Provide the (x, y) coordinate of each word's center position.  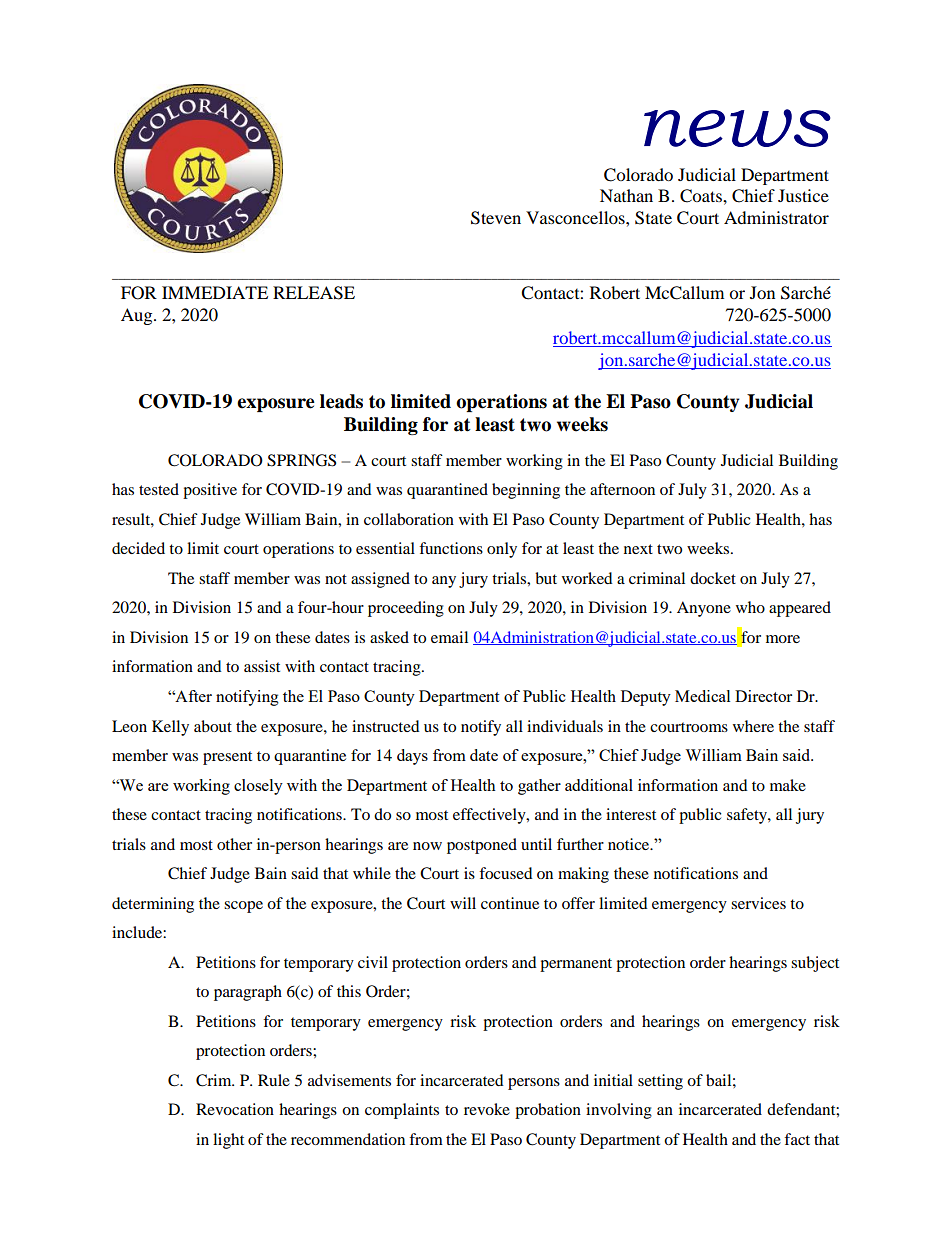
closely (258, 787)
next (638, 549)
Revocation (235, 1109)
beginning (526, 491)
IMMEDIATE (215, 292)
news (737, 128)
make (788, 785)
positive (210, 491)
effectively (490, 816)
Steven (496, 218)
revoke (487, 1109)
